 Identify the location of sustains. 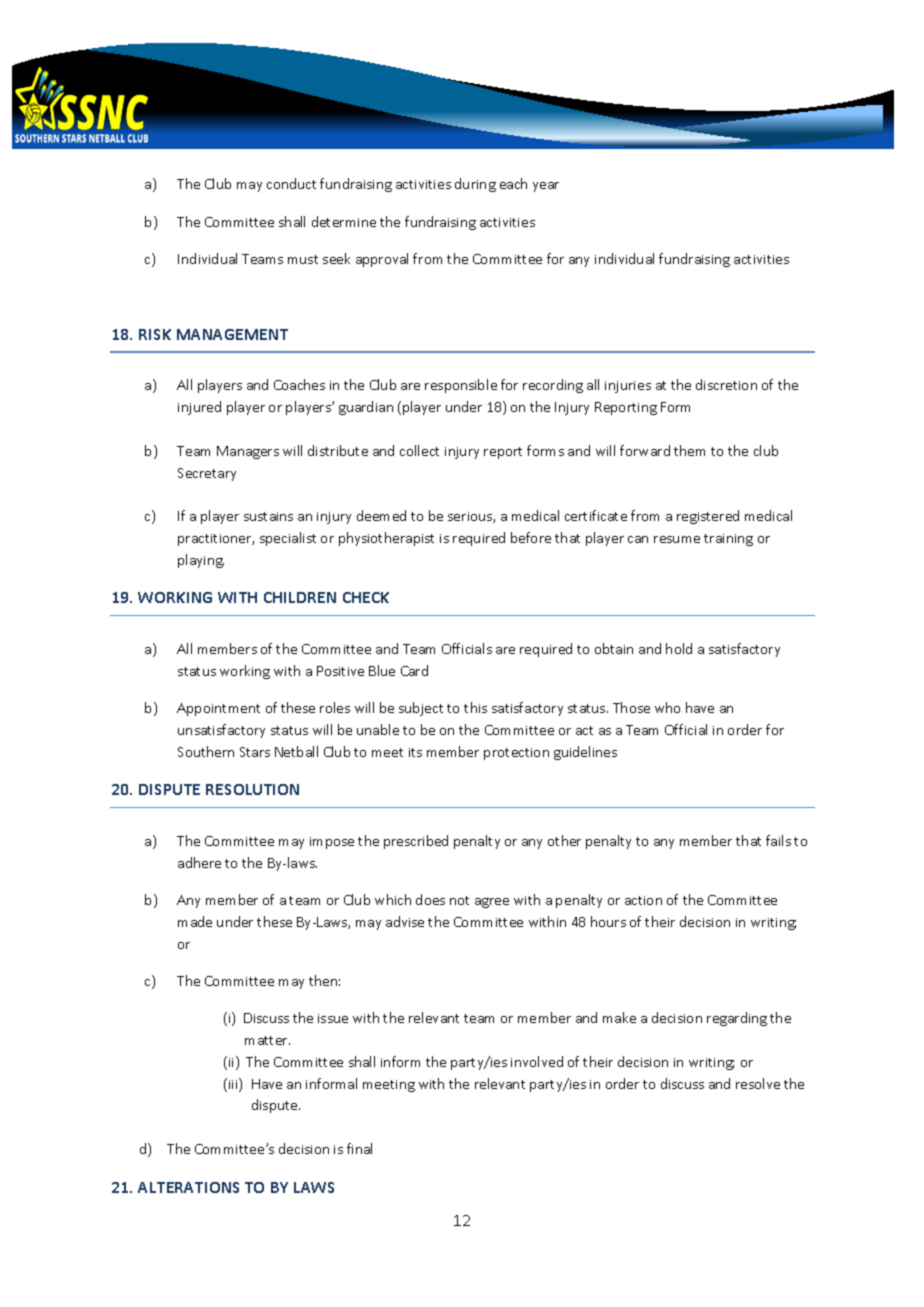
(268, 516).
